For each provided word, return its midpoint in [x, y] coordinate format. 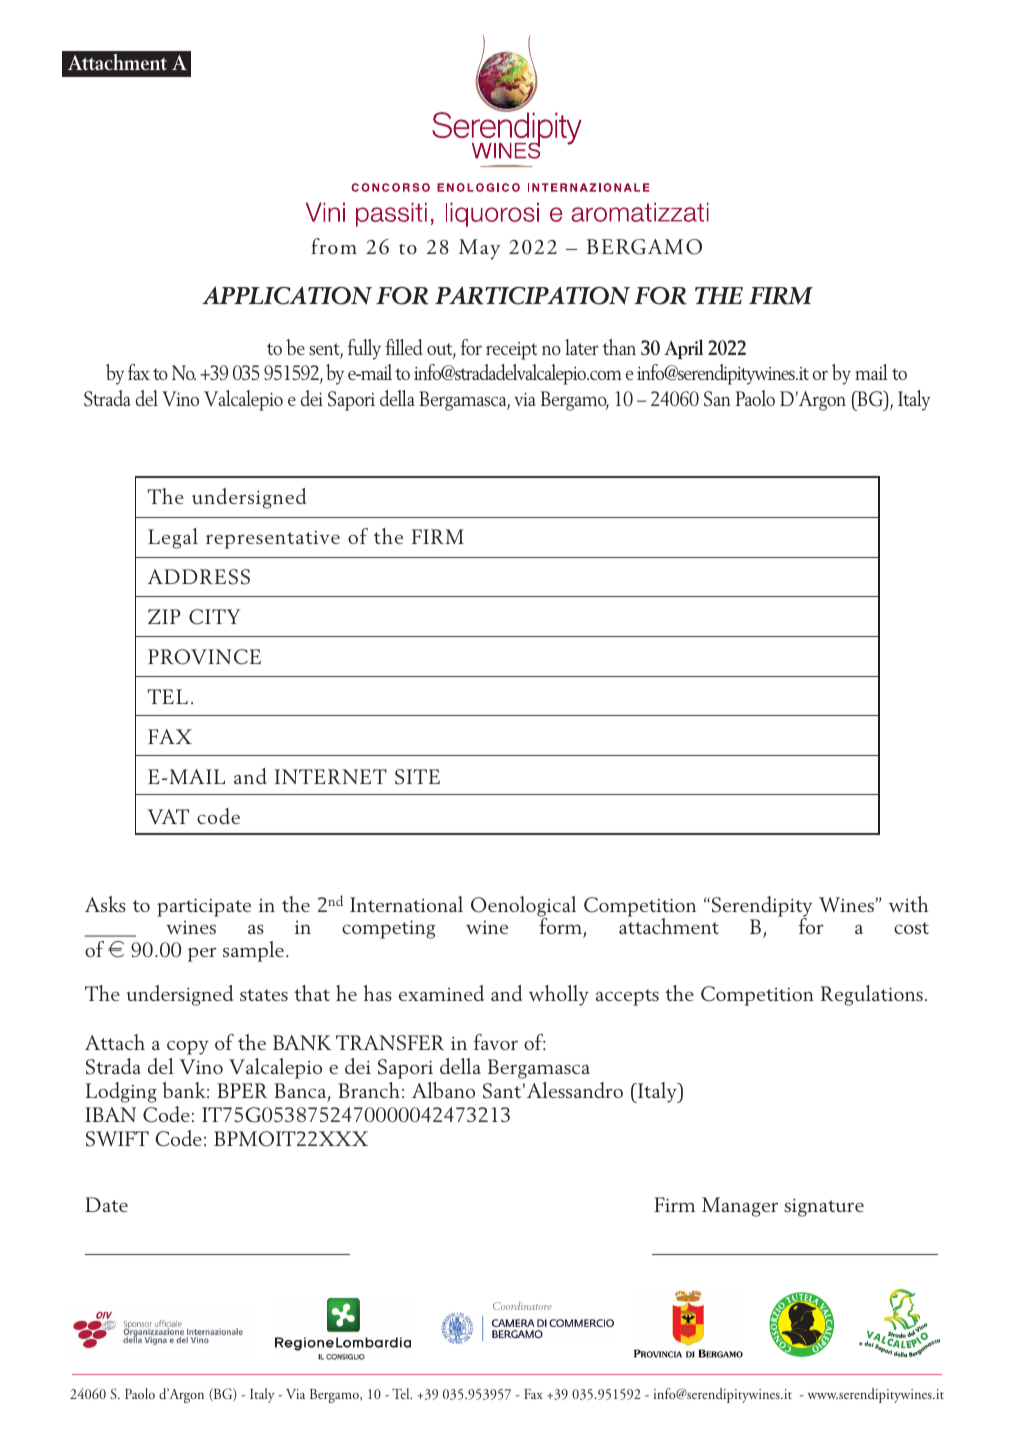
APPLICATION [287, 295]
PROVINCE [204, 657]
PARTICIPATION [532, 295]
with [909, 904]
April [683, 349]
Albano [443, 1090]
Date [106, 1204]
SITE [417, 777]
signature [824, 1207]
